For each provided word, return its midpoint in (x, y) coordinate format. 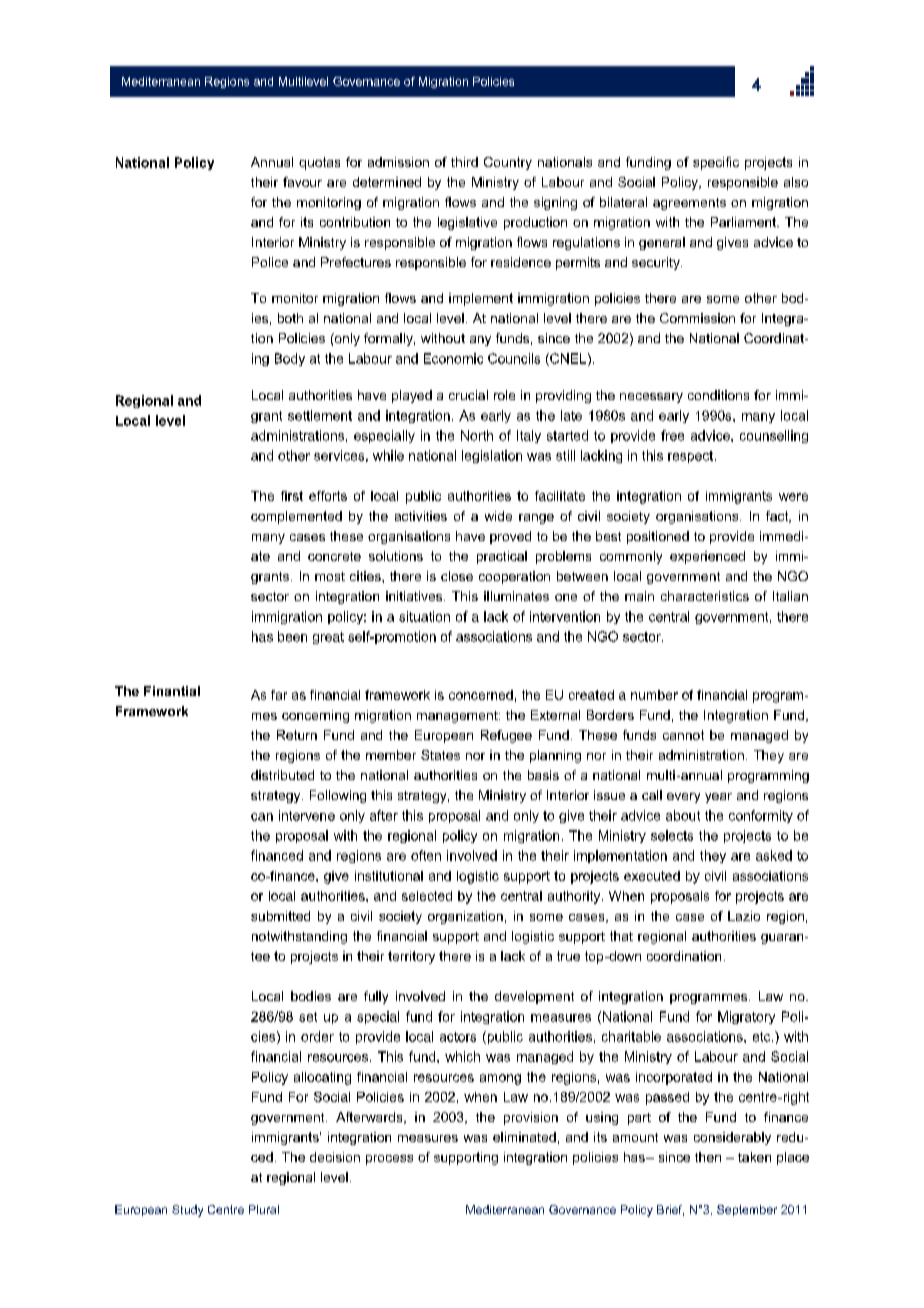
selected (427, 896)
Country (508, 163)
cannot (683, 735)
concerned (481, 695)
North (477, 435)
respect (692, 457)
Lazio (744, 916)
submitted (280, 916)
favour (302, 182)
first (292, 496)
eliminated (524, 1137)
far (279, 695)
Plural (264, 1209)
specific (716, 163)
